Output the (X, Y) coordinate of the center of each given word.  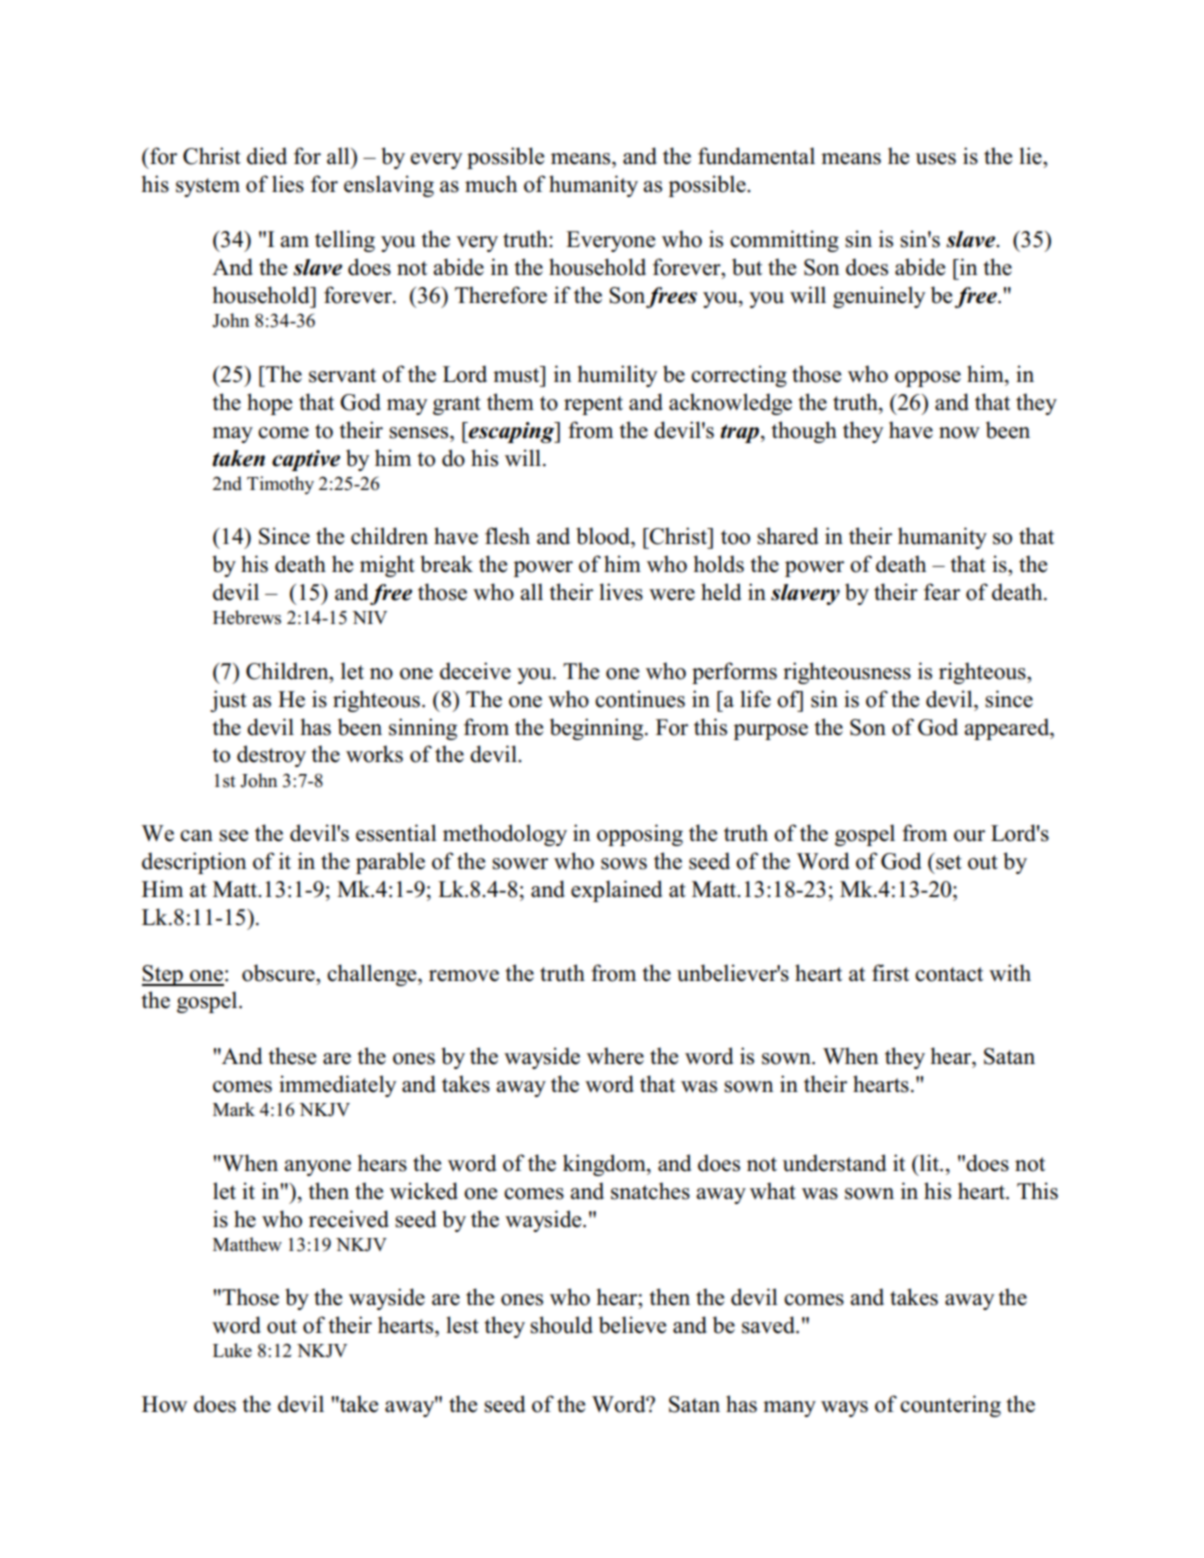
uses (936, 159)
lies (288, 184)
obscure (279, 973)
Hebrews (247, 617)
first (890, 973)
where (615, 1056)
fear (942, 592)
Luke (232, 1350)
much (491, 184)
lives (621, 592)
